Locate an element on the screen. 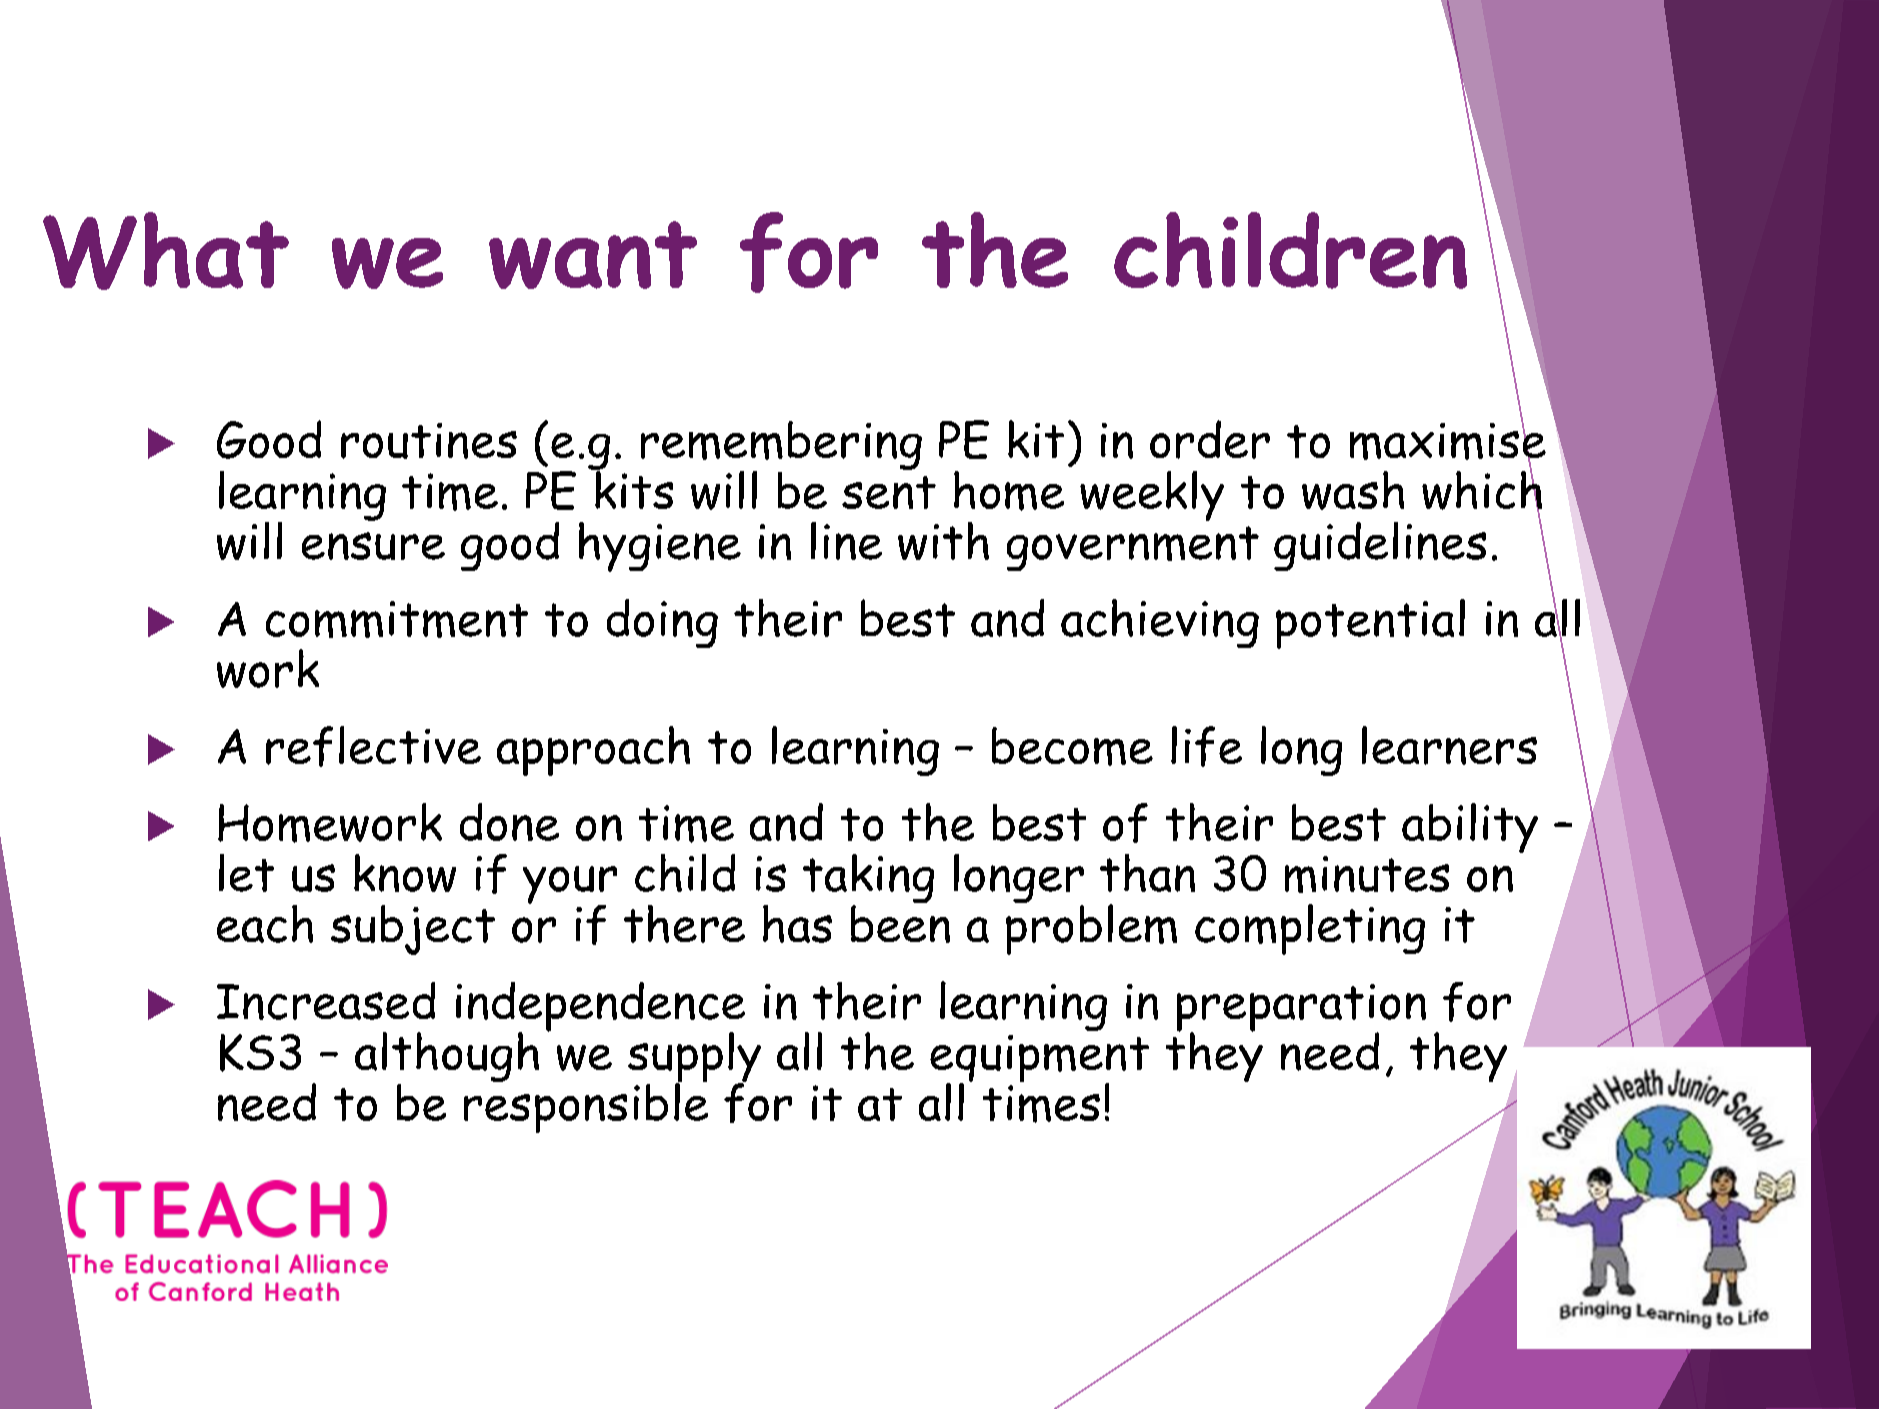 The image size is (1879, 1409). taking is located at coordinates (868, 880).
